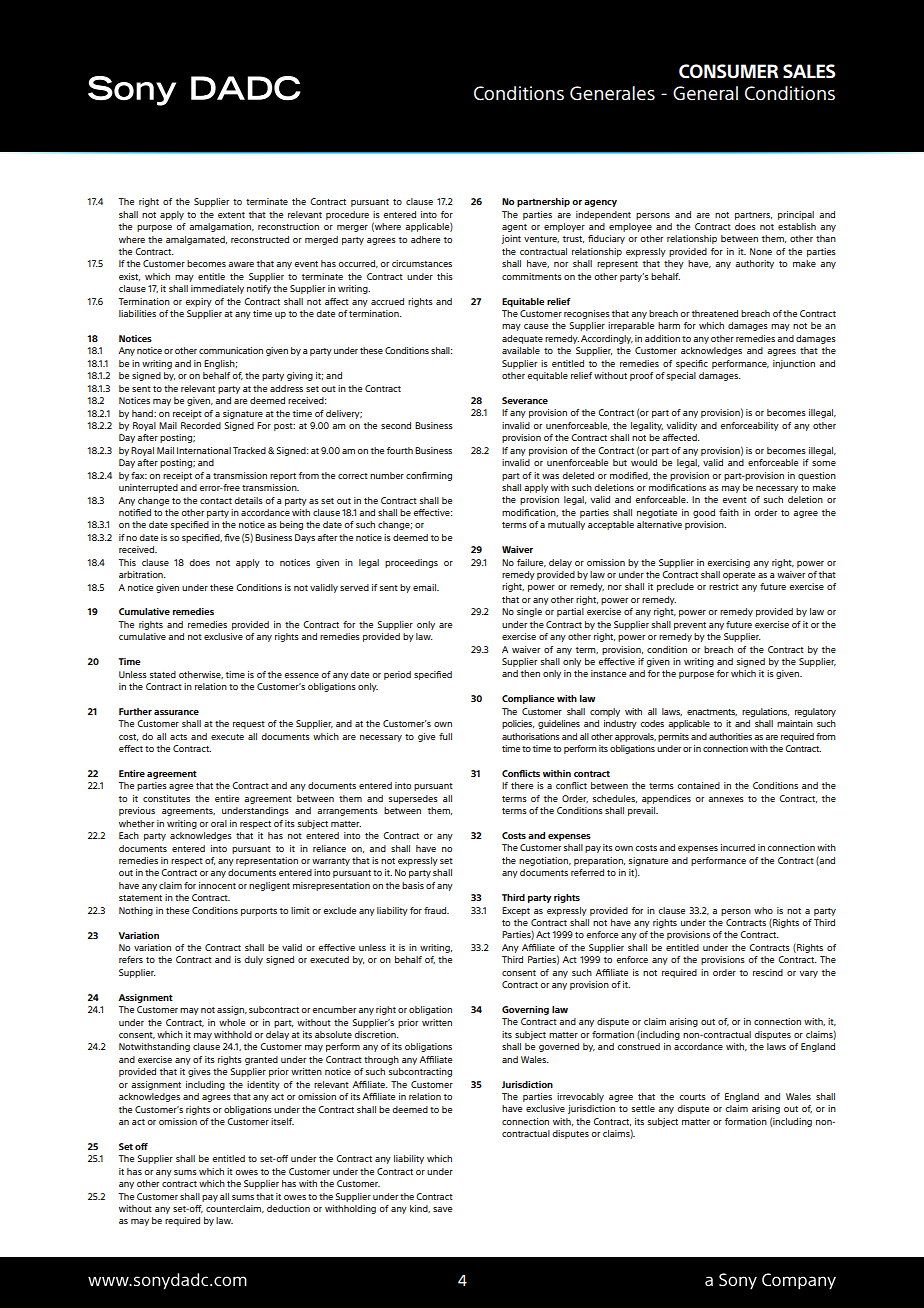 The width and height of the document is (924, 1308). Describe the element at coordinates (522, 785) in the document. I see `there` at that location.
